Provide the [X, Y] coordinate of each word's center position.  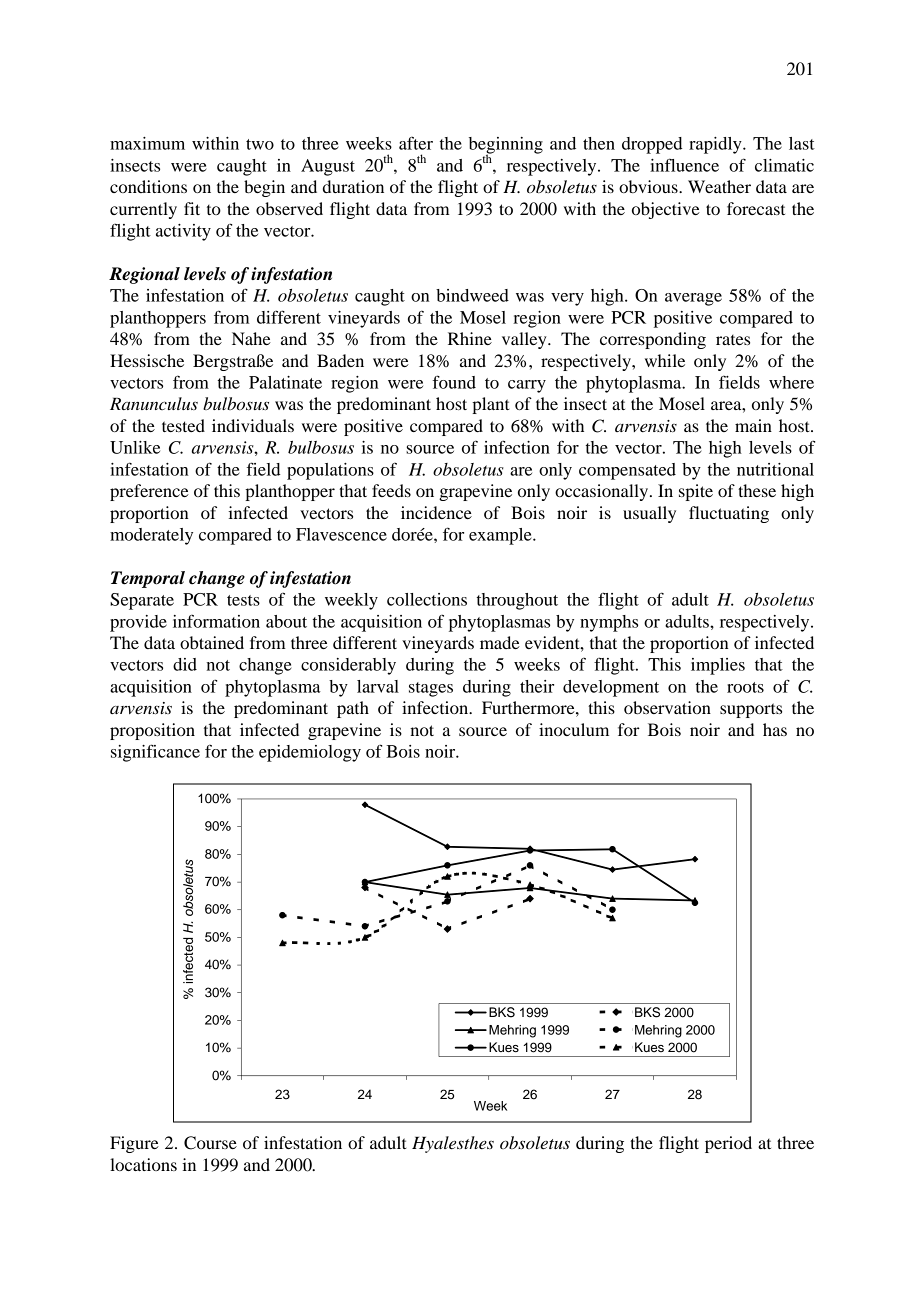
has [775, 729]
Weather [719, 186]
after [416, 143]
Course [210, 1143]
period [728, 1144]
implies [718, 666]
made [500, 642]
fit [192, 208]
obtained [212, 642]
